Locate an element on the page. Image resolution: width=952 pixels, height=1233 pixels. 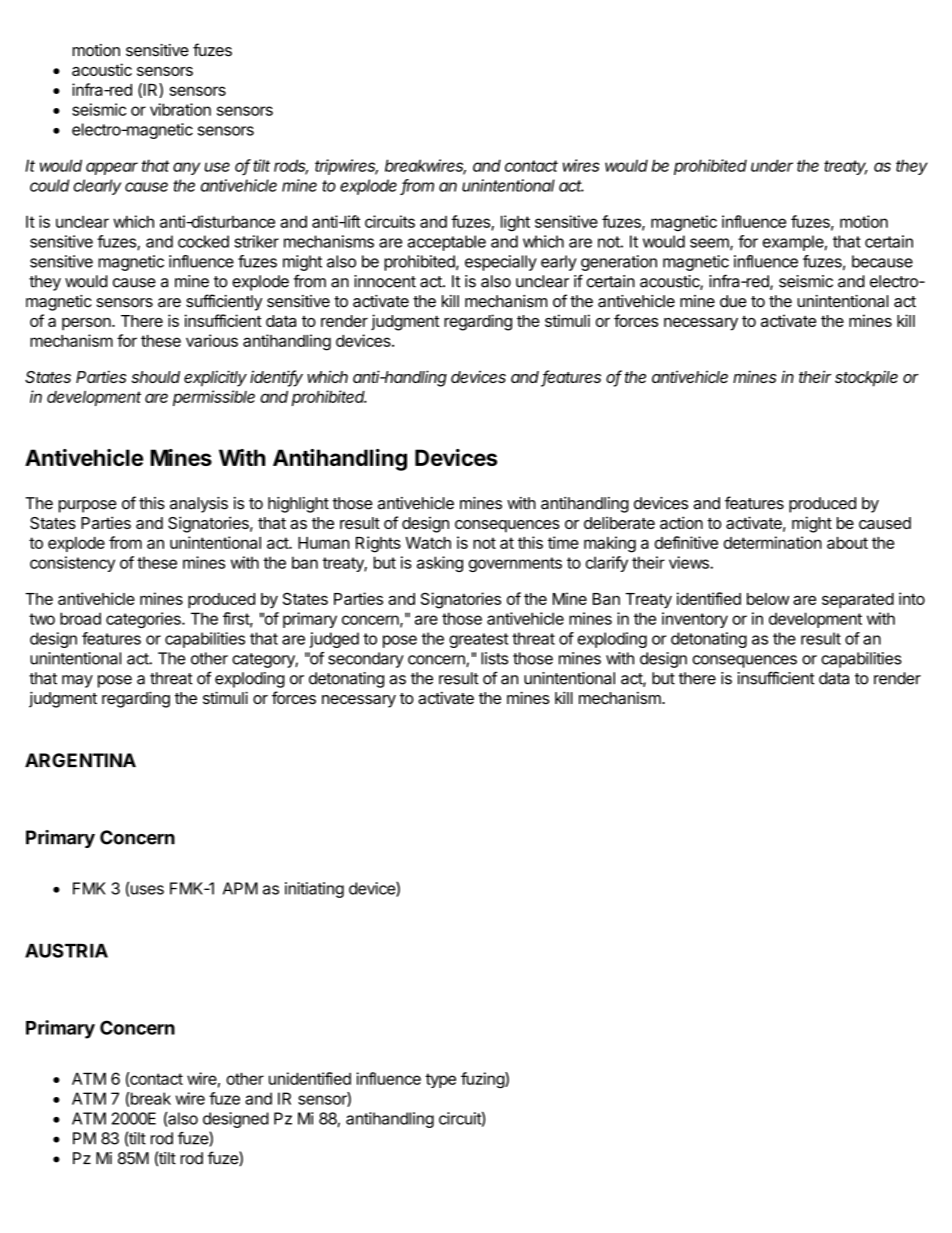
ARGENTINA is located at coordinates (80, 760).
